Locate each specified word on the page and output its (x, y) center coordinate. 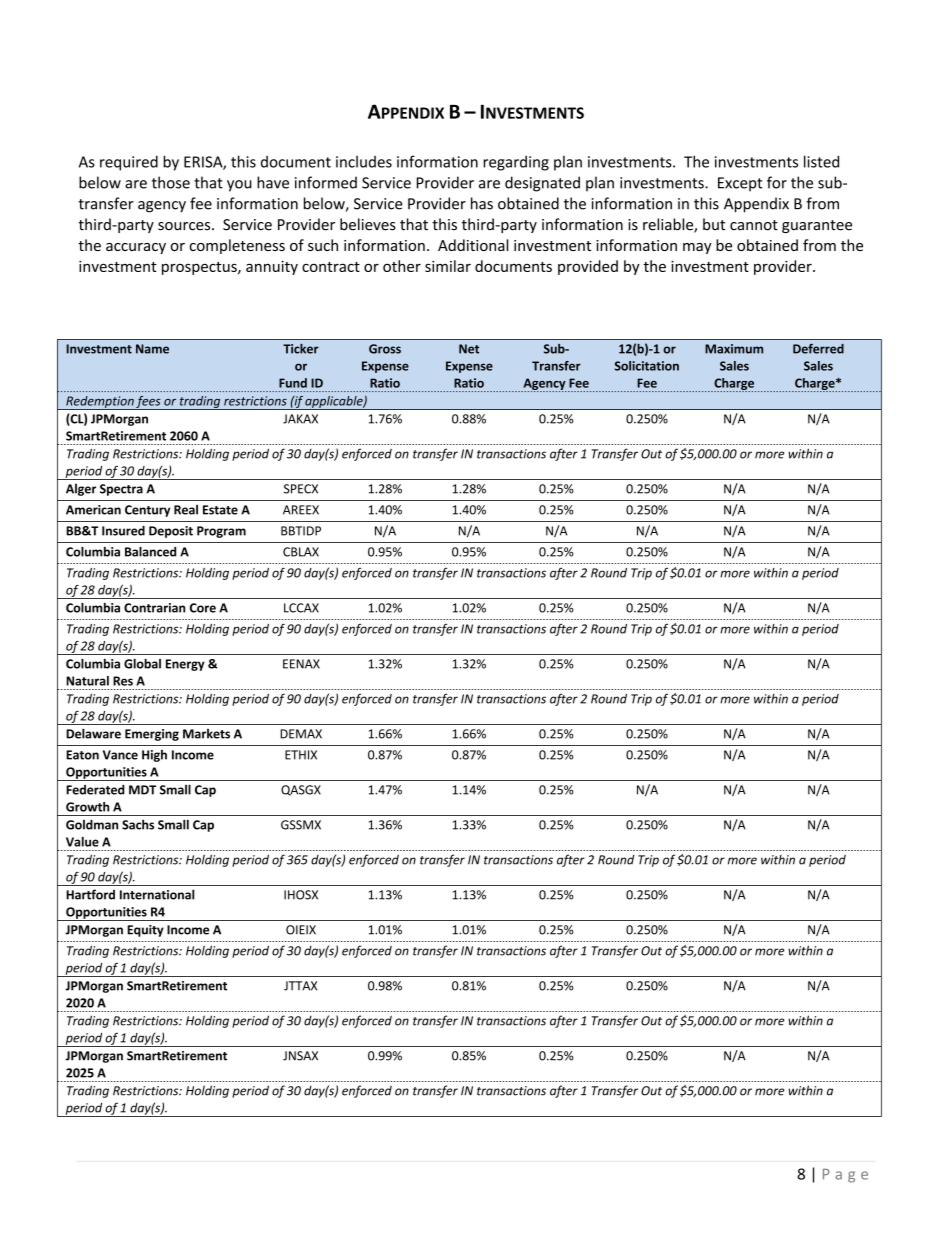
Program (221, 532)
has (482, 203)
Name (152, 349)
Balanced (150, 551)
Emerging (152, 735)
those (171, 182)
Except (740, 184)
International (157, 894)
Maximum (734, 349)
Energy (185, 665)
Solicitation (647, 366)
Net (469, 349)
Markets (206, 734)
